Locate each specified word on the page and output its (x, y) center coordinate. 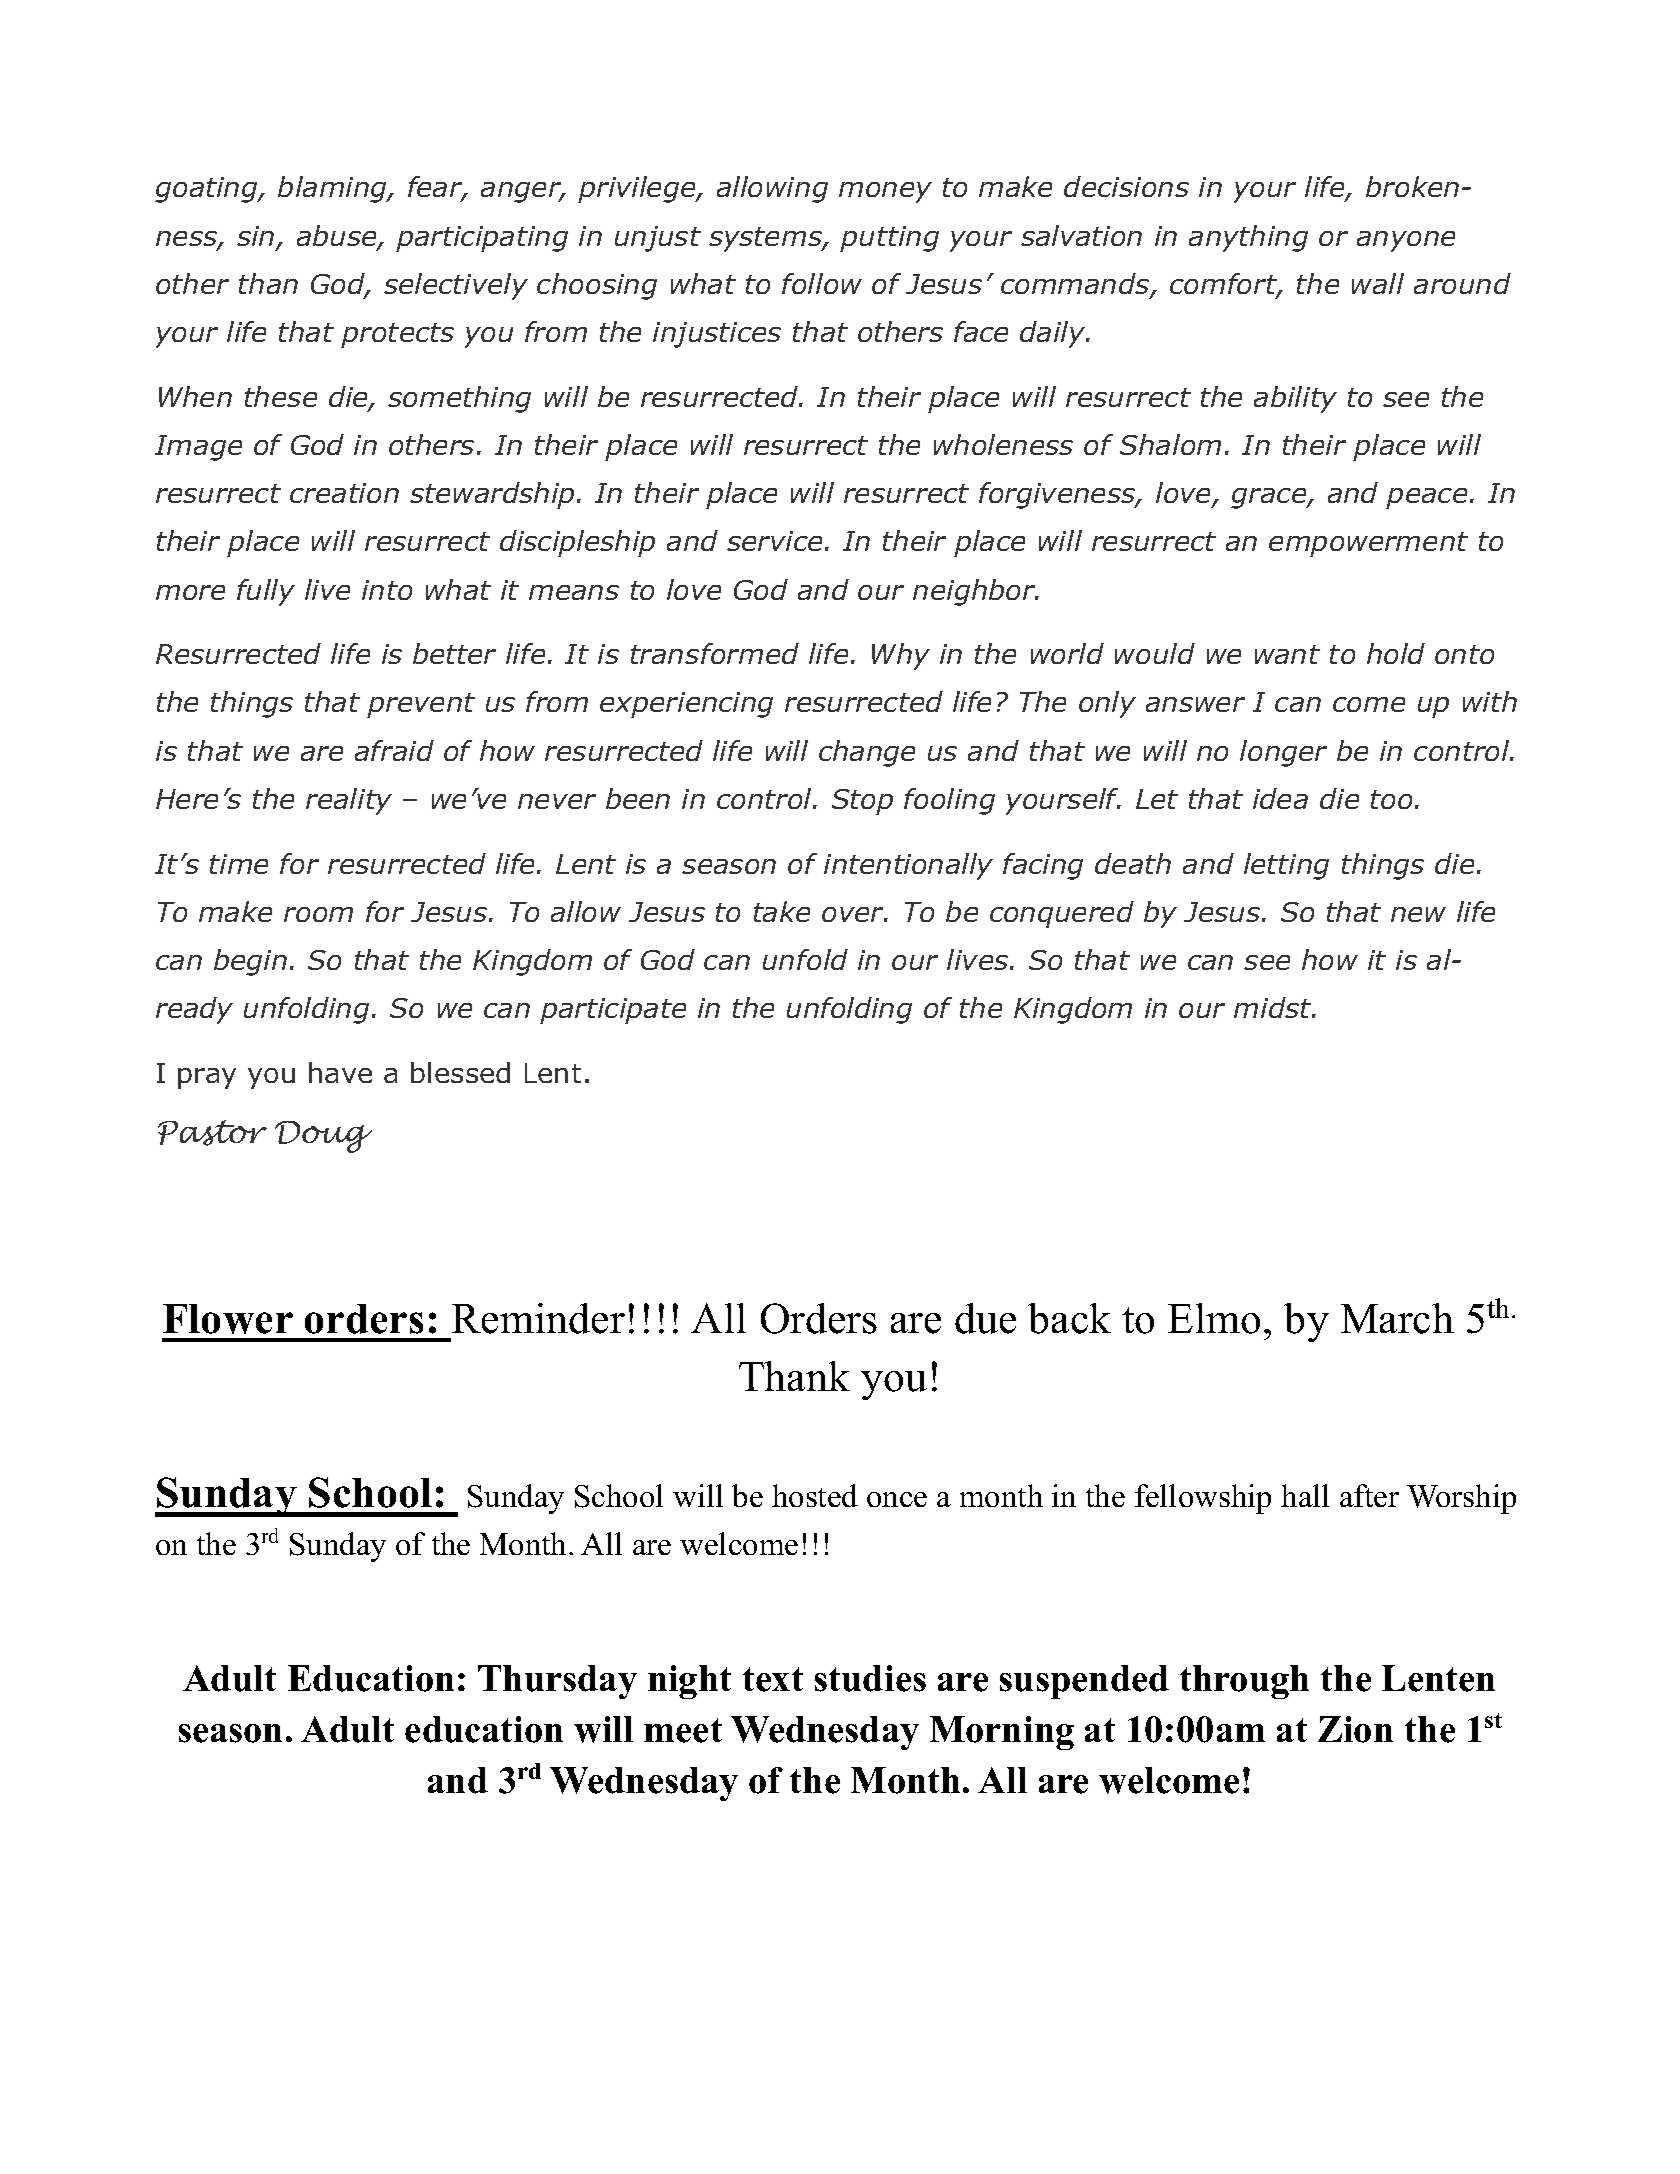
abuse (338, 237)
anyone (1406, 241)
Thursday (557, 1682)
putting (889, 239)
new (1418, 914)
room (318, 914)
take (782, 911)
